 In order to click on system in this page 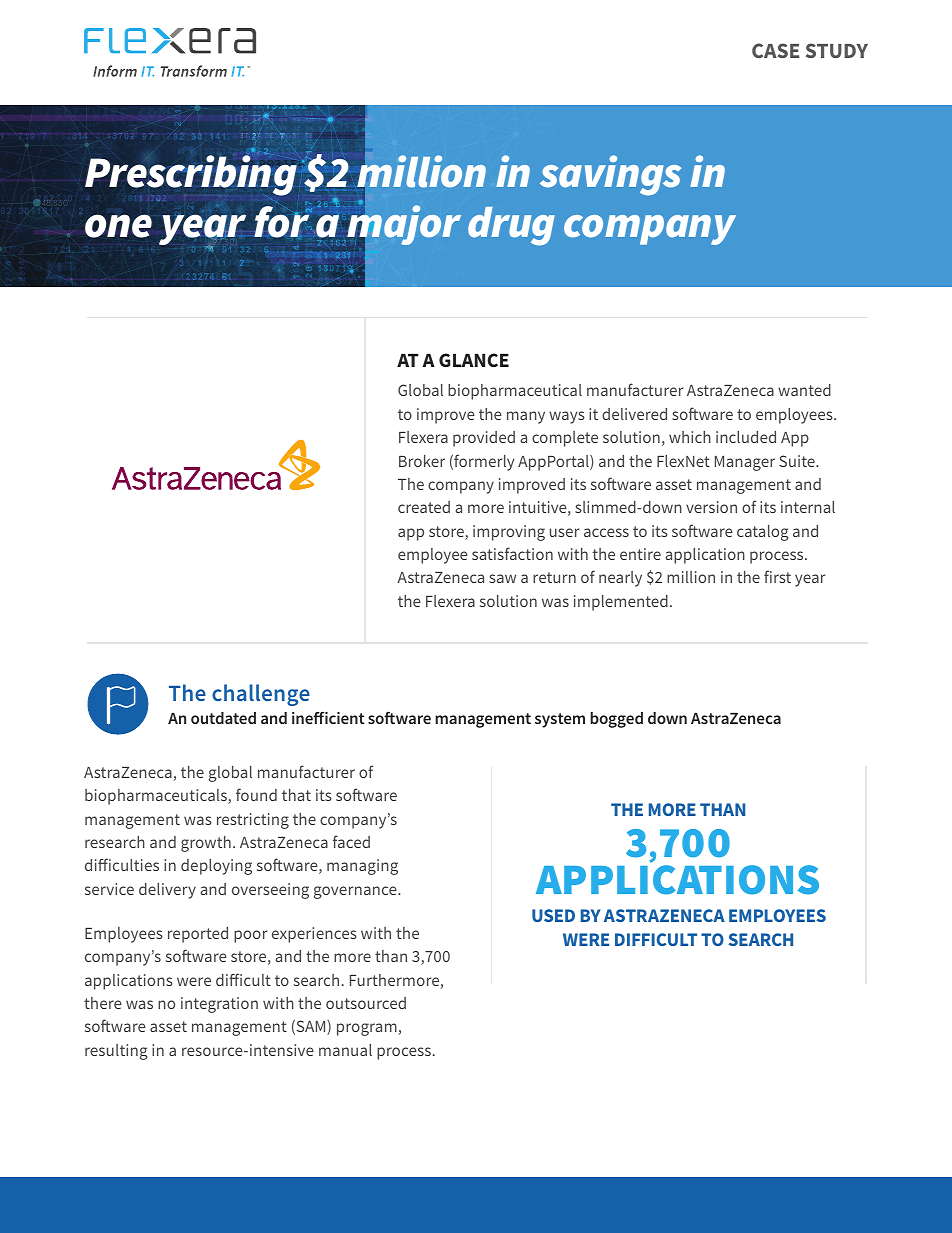, I will do `click(560, 720)`.
